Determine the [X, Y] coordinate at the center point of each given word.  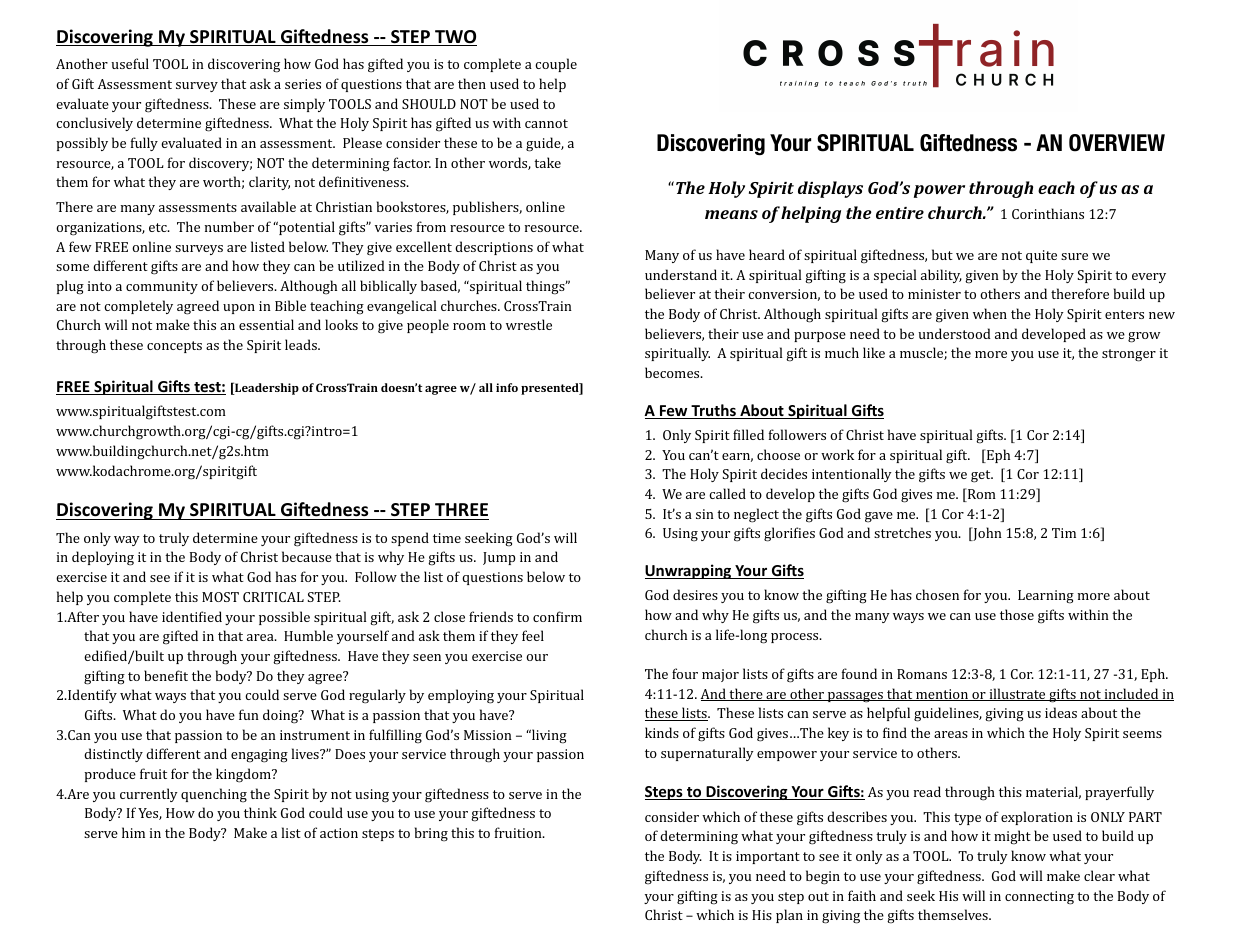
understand [681, 274]
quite [1041, 256]
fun [249, 714]
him [133, 832]
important [768, 857]
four [685, 673]
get [982, 476]
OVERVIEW [1117, 143]
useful [130, 63]
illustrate [1017, 694]
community [162, 287]
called [727, 493]
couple [556, 65]
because [307, 556]
